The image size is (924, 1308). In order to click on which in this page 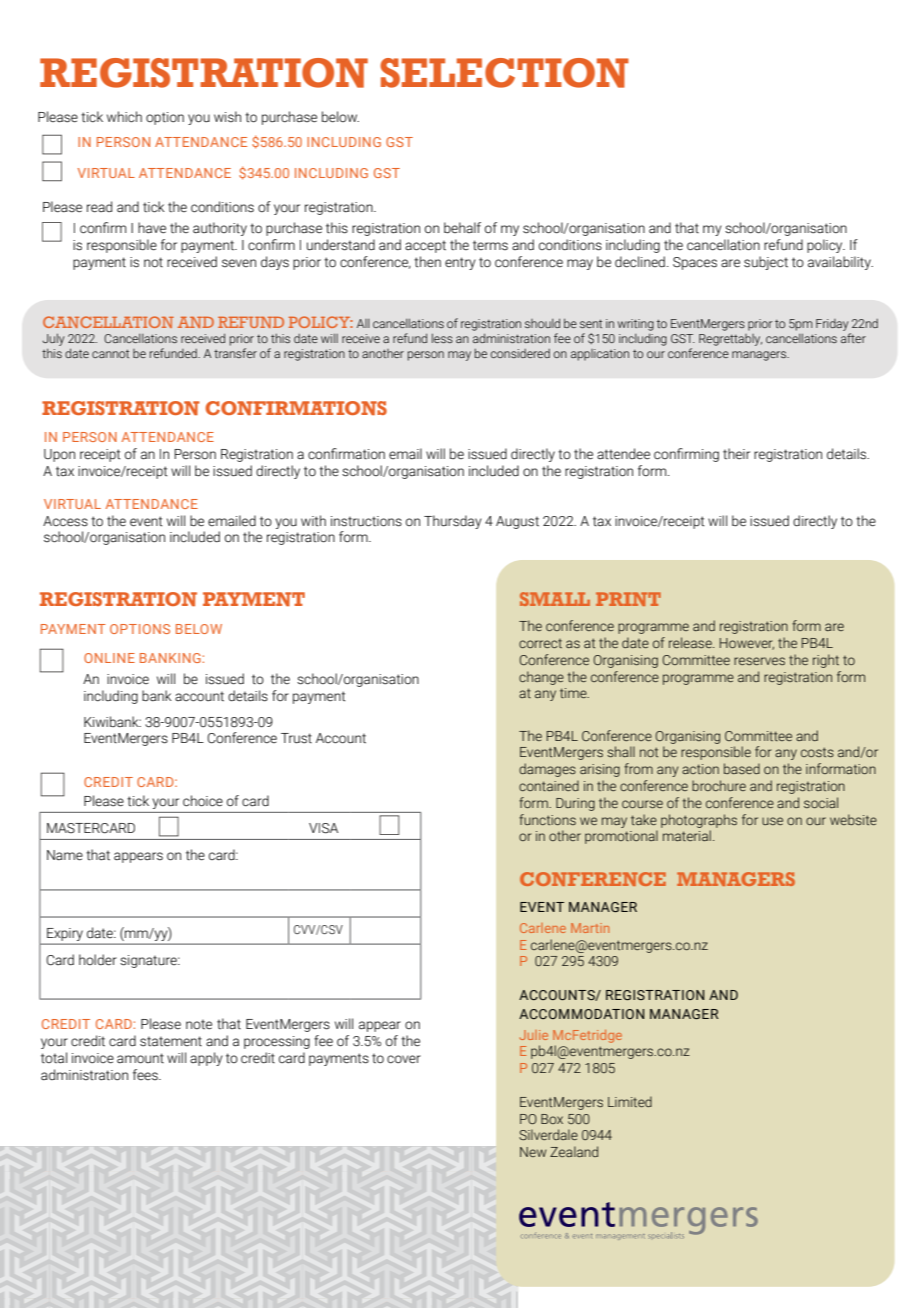, I will do `click(124, 117)`.
